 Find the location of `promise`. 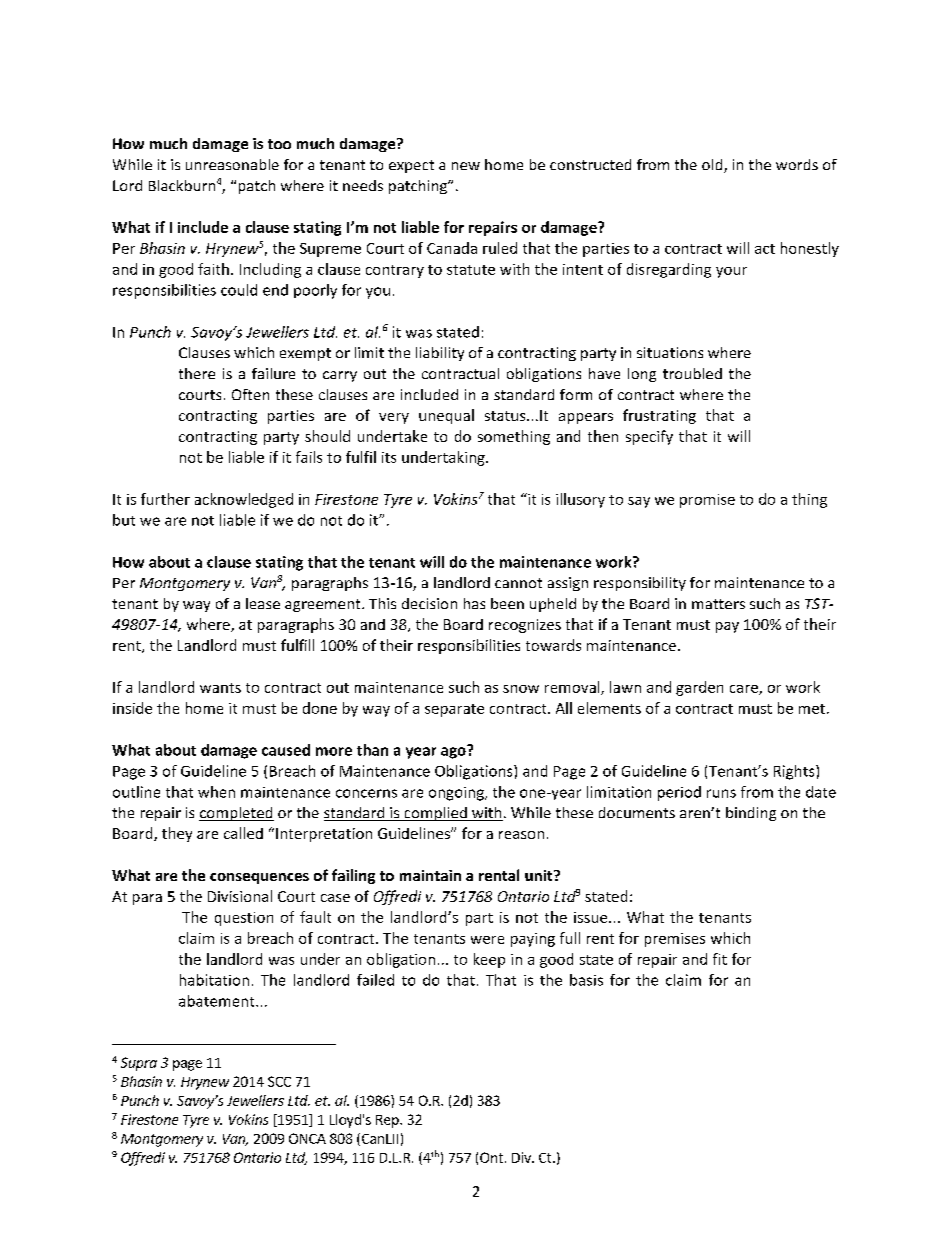

promise is located at coordinates (707, 501).
